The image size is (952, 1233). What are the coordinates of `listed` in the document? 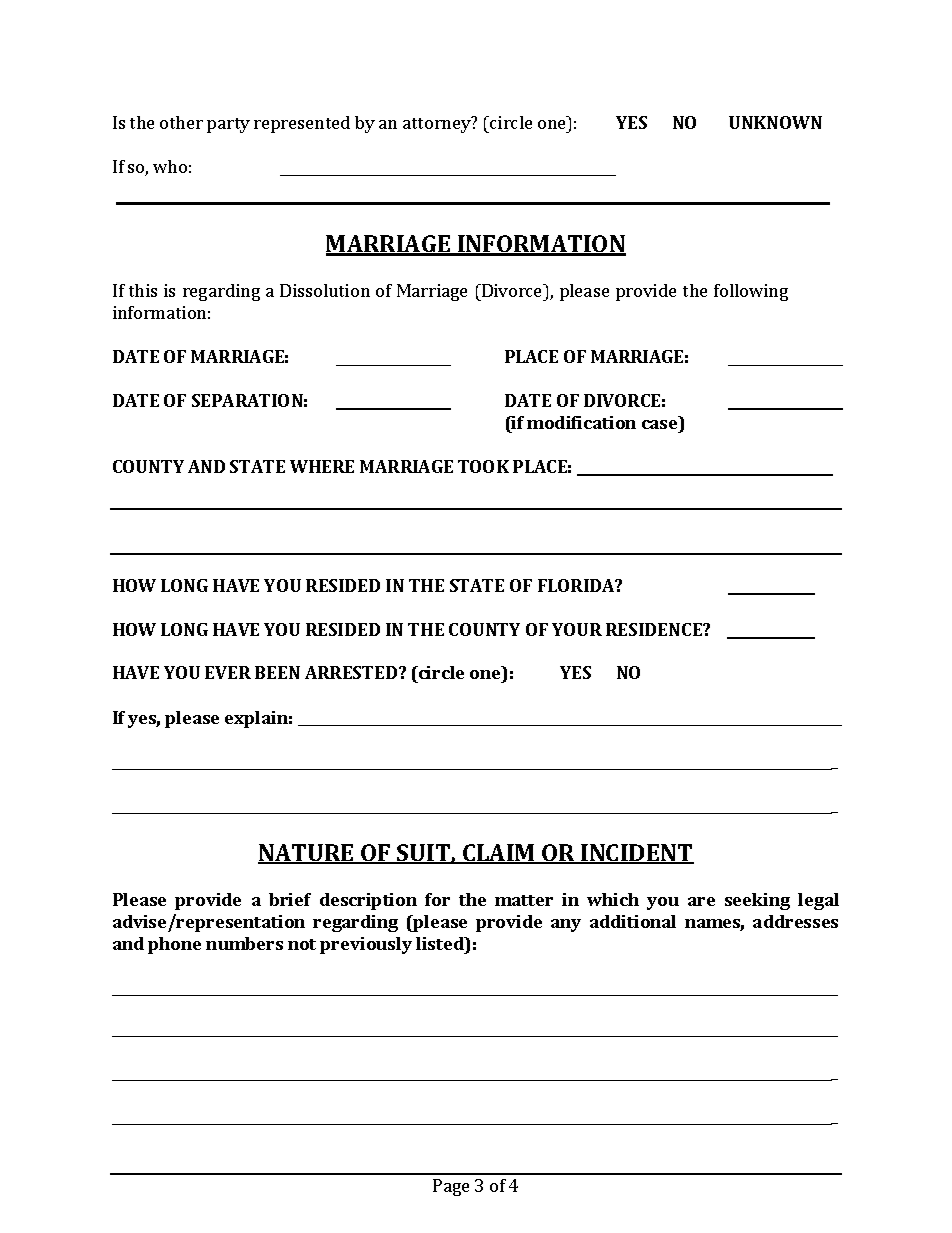 It's located at (441, 943).
